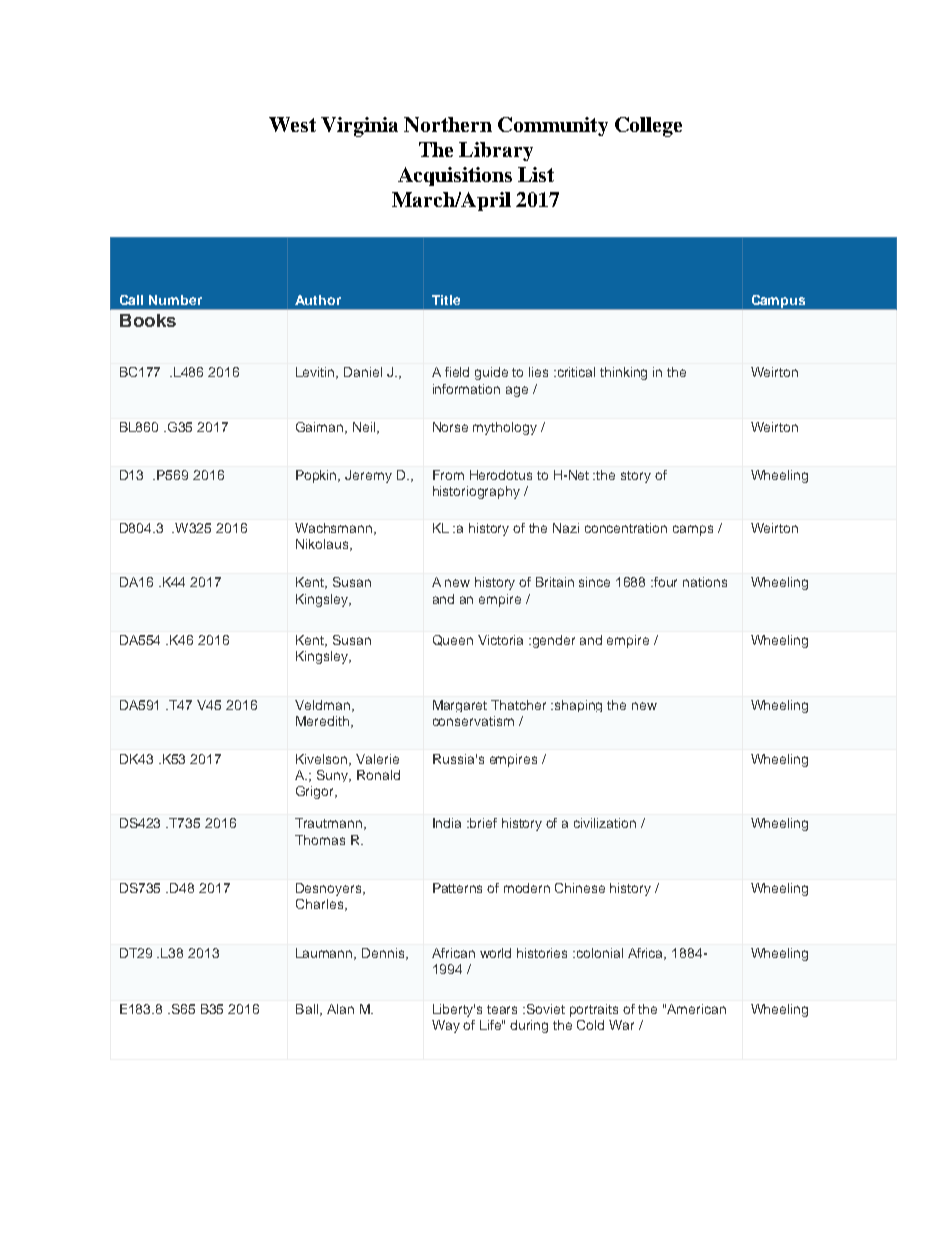 The width and height of the document is (952, 1233). I want to click on Way, so click(446, 1026).
